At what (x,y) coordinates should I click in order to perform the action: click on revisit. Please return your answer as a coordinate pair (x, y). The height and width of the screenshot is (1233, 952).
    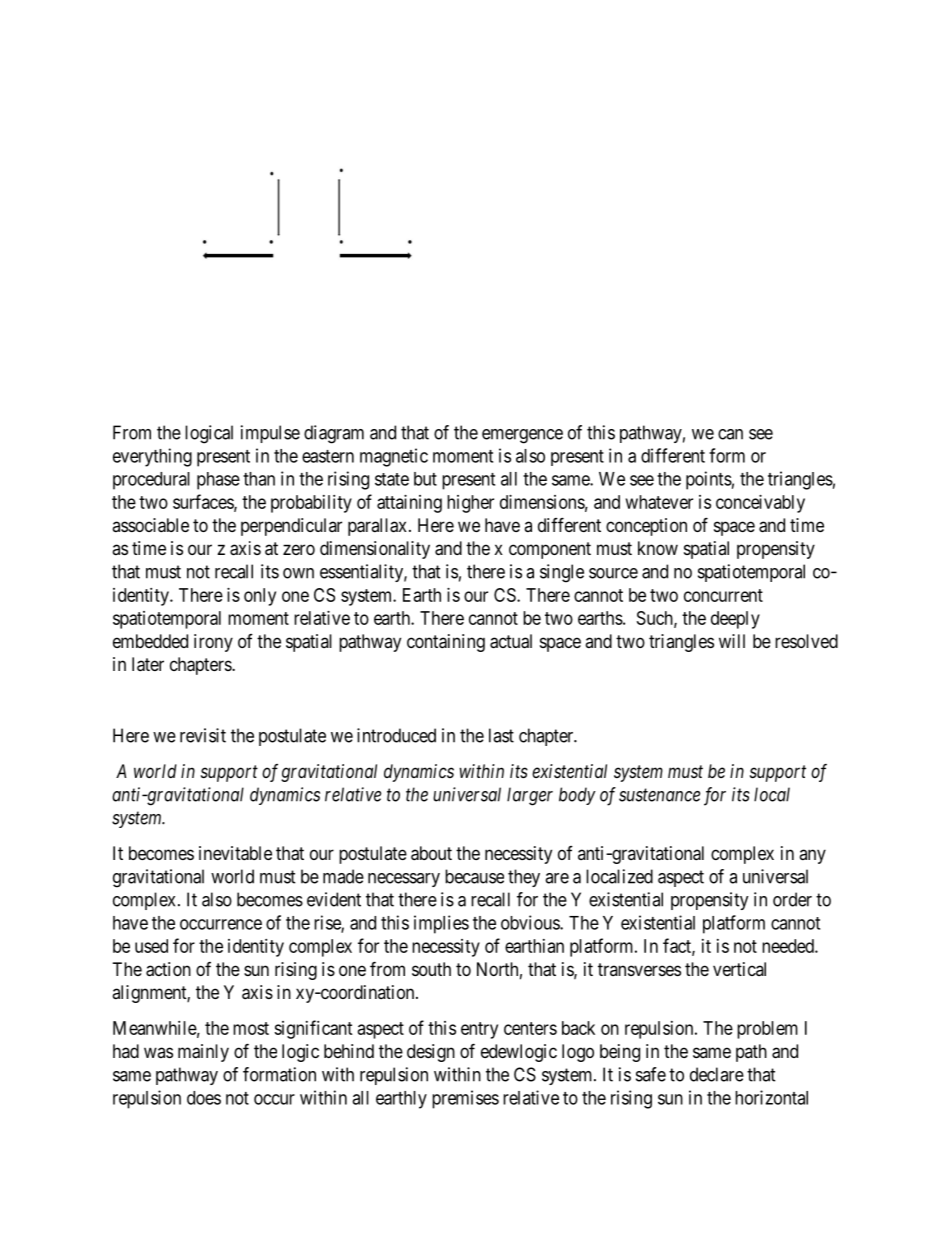
    Looking at the image, I should click on (203, 735).
